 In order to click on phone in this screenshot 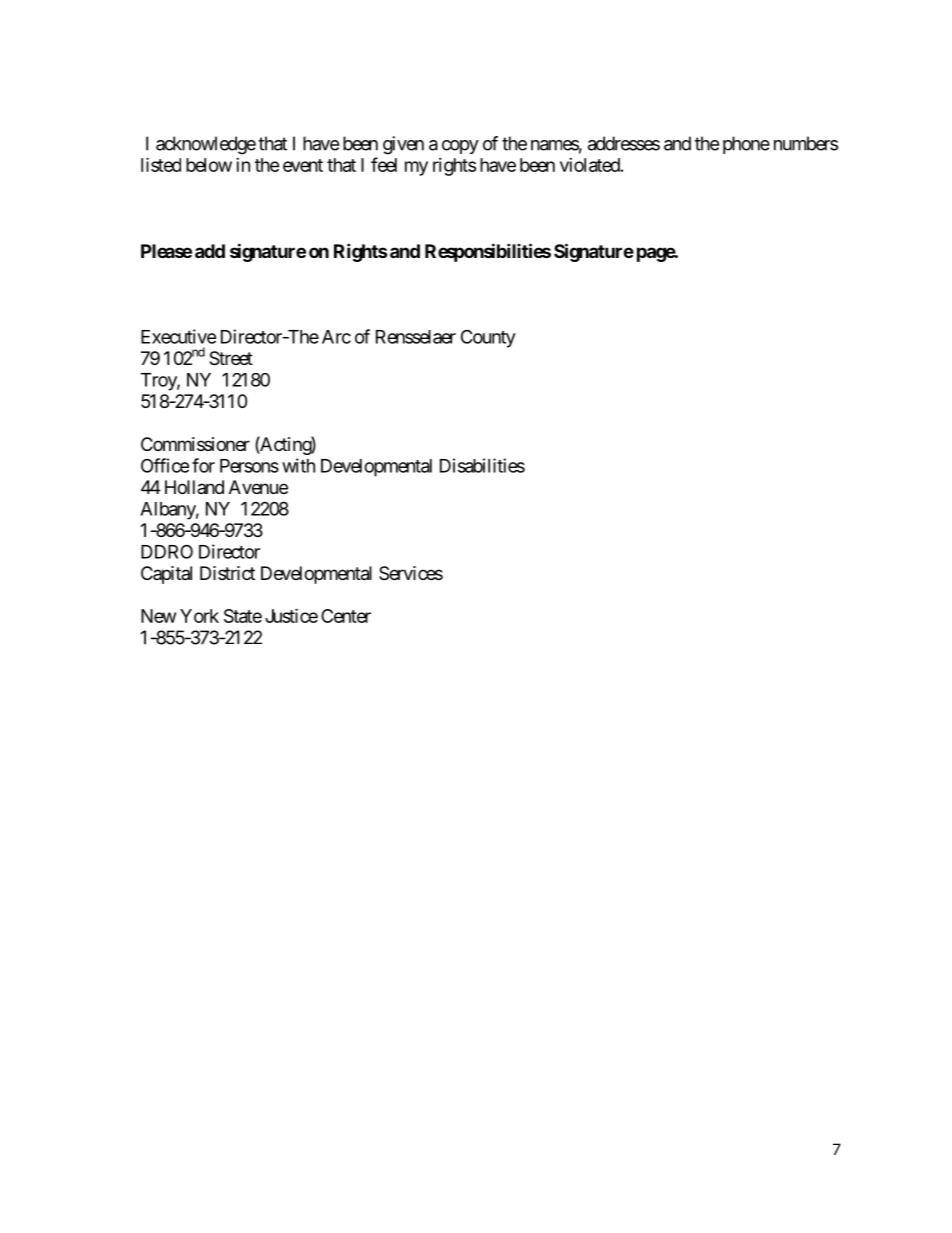, I will do `click(746, 145)`.
